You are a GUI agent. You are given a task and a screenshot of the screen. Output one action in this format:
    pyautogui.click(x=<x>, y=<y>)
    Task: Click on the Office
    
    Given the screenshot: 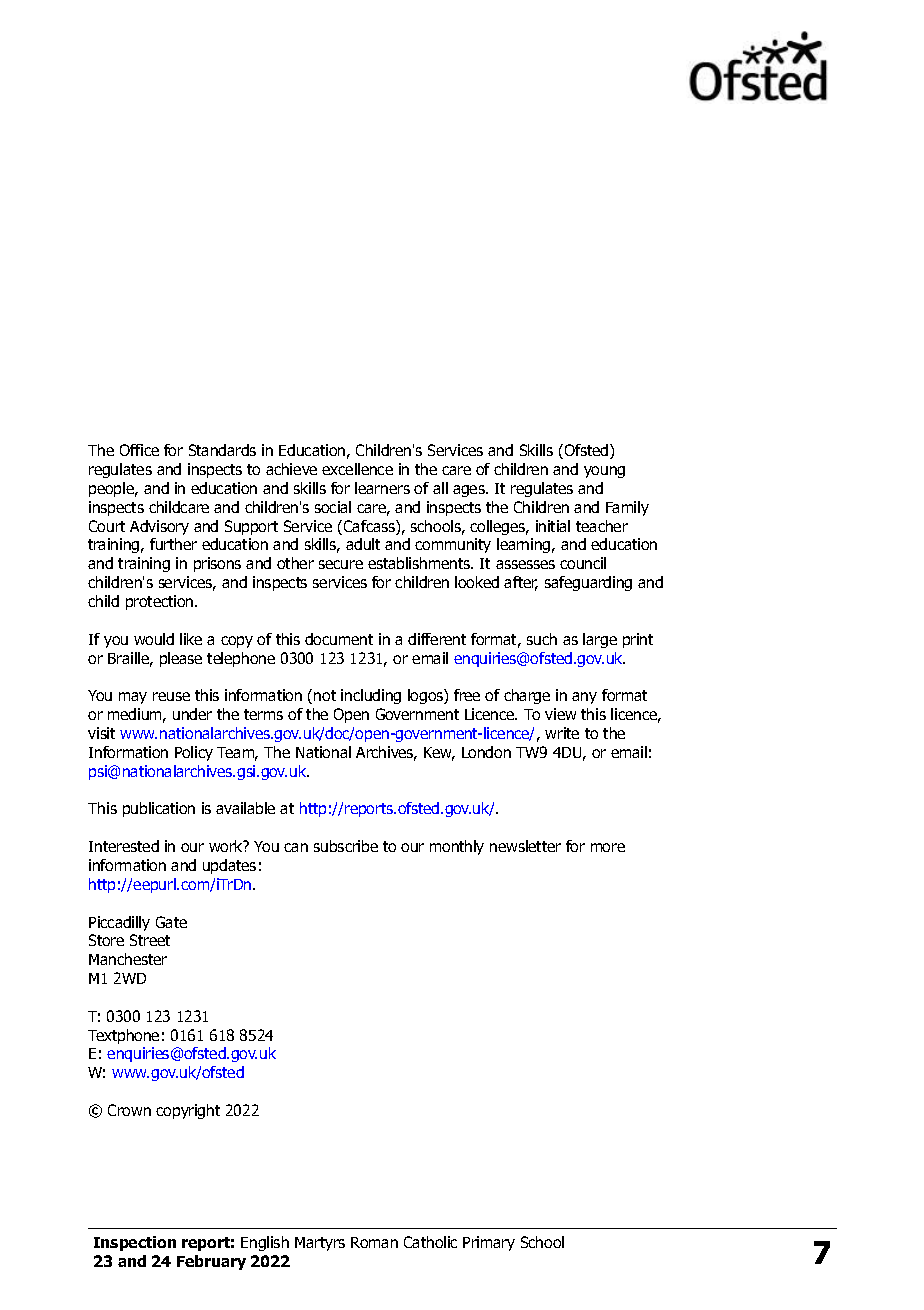 What is the action you would take?
    pyautogui.click(x=139, y=450)
